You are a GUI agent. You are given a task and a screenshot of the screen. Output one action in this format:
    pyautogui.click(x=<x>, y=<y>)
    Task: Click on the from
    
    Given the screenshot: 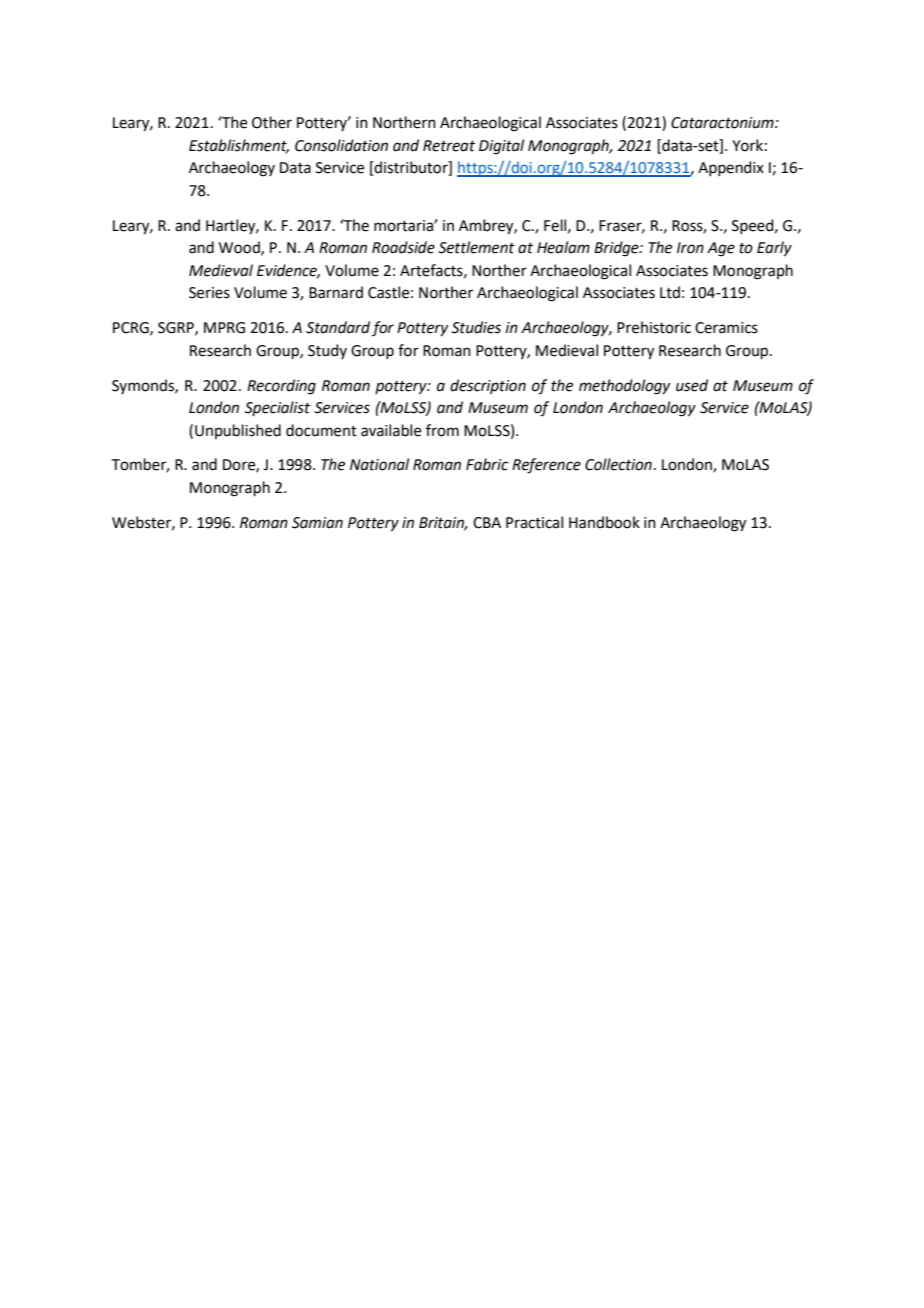 What is the action you would take?
    pyautogui.click(x=442, y=430)
